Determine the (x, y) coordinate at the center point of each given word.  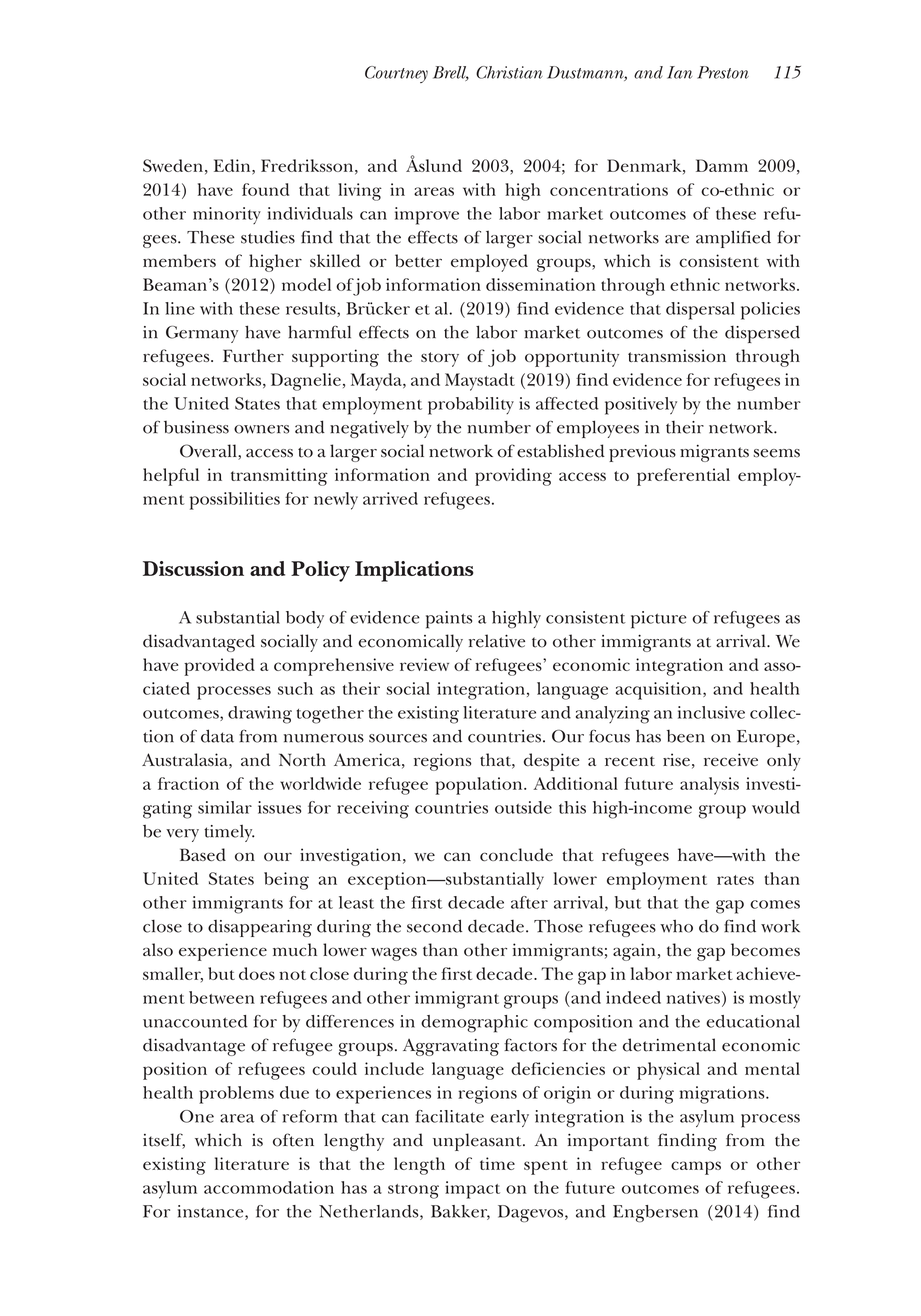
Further (253, 355)
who (676, 926)
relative (497, 641)
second (434, 926)
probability (471, 406)
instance (212, 1212)
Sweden (173, 165)
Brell (451, 73)
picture (659, 620)
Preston (723, 72)
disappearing (260, 928)
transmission (677, 355)
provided (219, 667)
